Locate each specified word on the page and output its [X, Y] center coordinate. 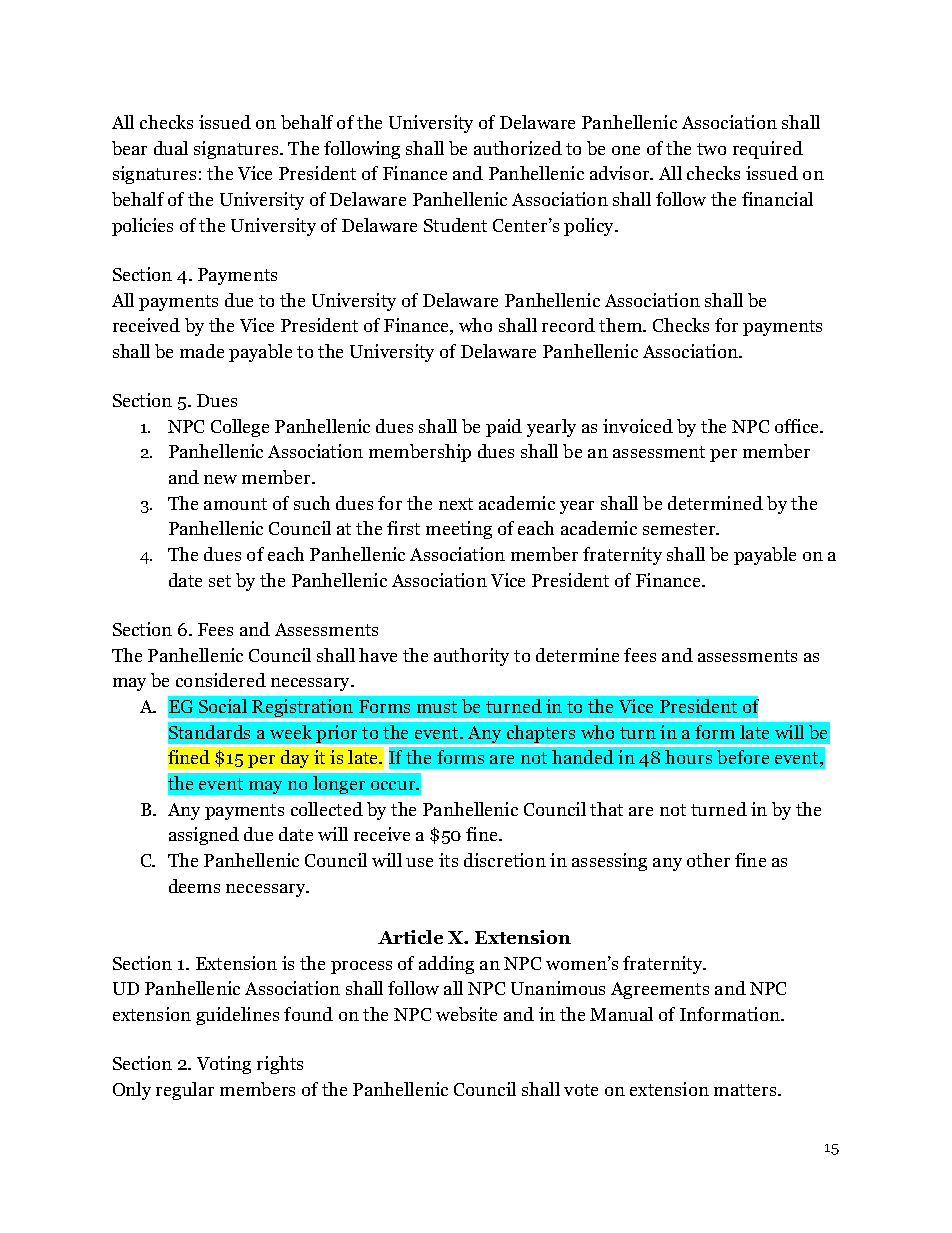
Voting [224, 1065]
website [466, 1014]
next [456, 504]
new [220, 479]
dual [171, 148]
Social [223, 706]
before [743, 757]
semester [680, 529]
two [711, 149]
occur [394, 785]
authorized [518, 148]
